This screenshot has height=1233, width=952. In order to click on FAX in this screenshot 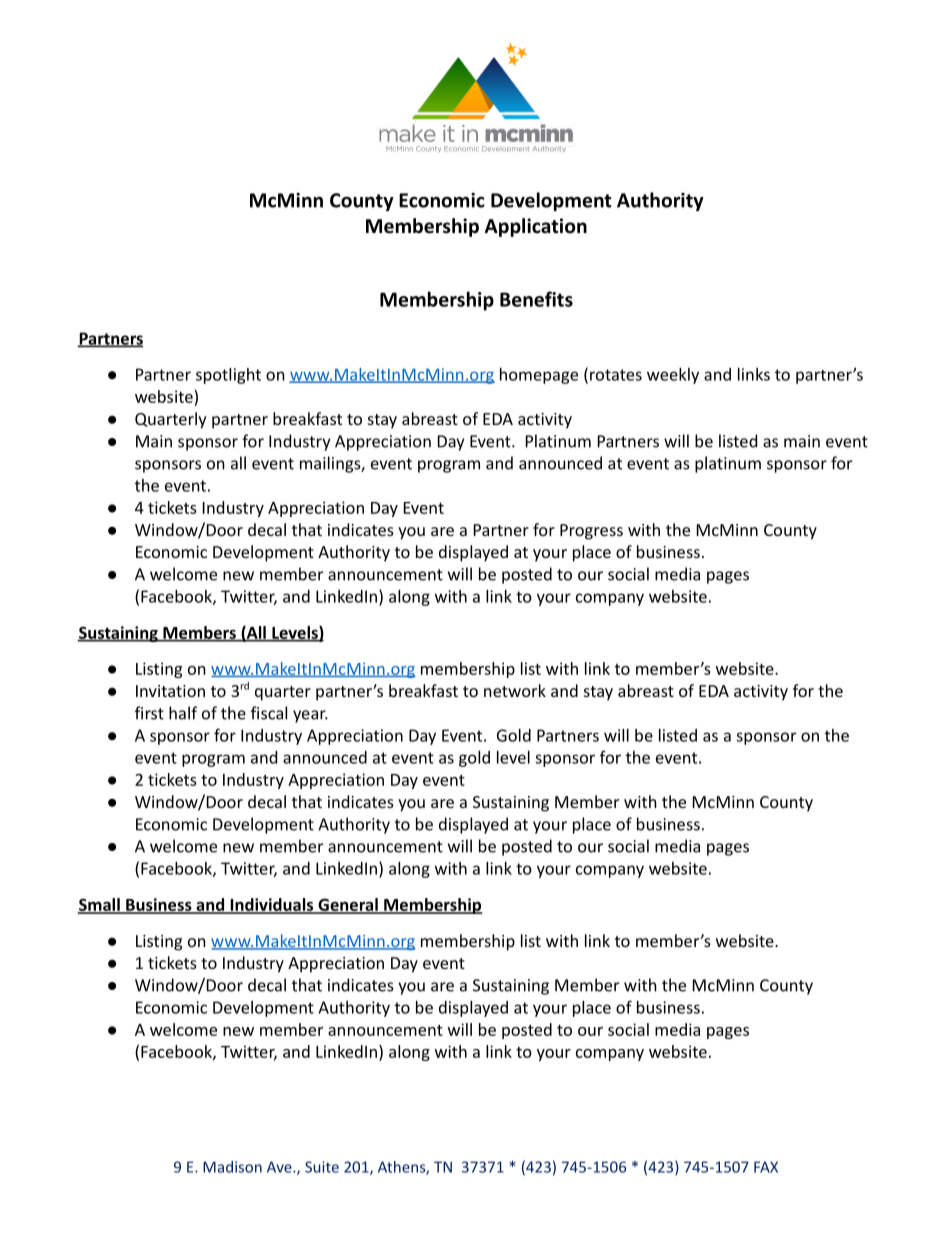, I will do `click(766, 1167)`.
